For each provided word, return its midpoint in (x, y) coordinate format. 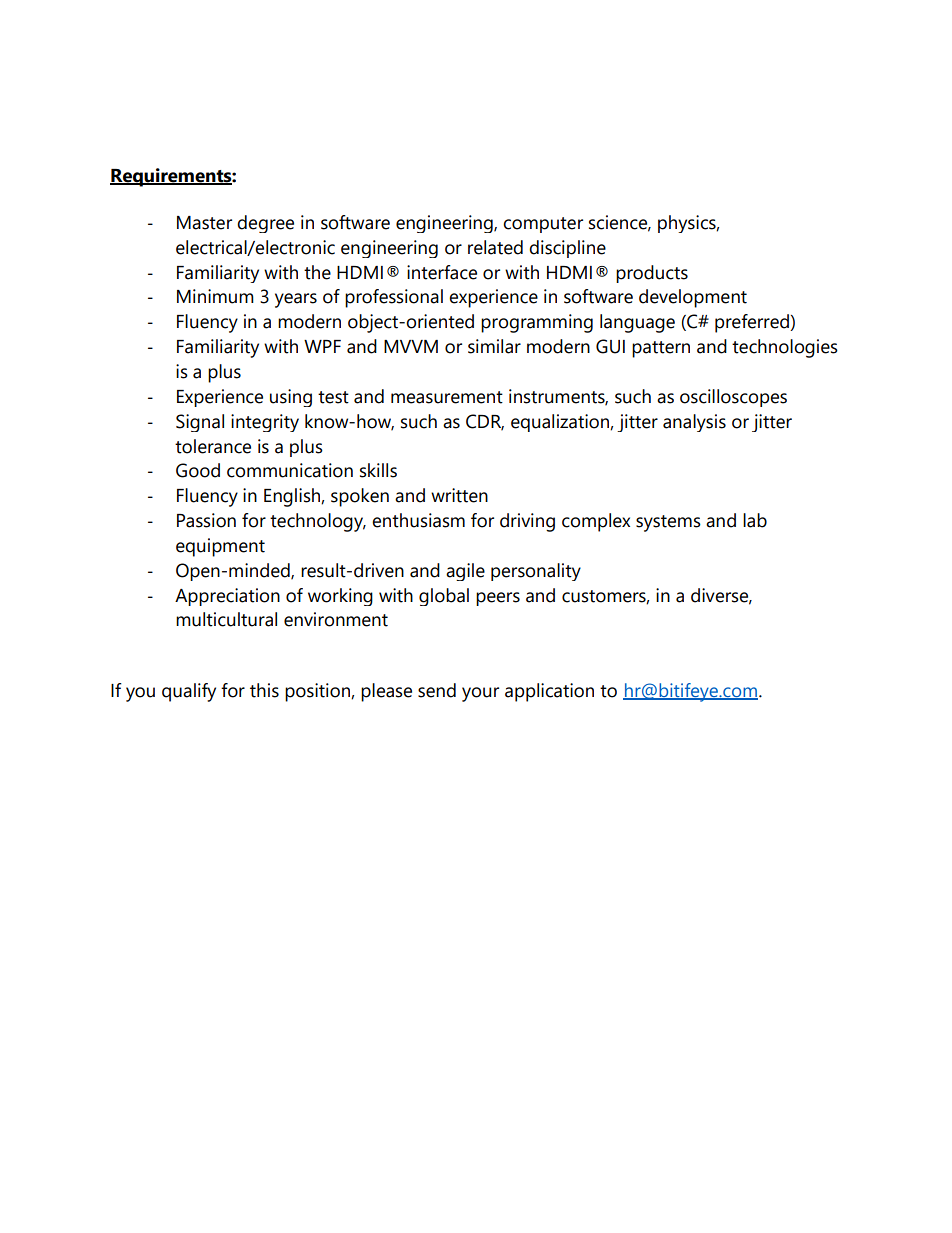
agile (465, 572)
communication (290, 470)
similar (494, 346)
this (264, 690)
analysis (694, 423)
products (652, 274)
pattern (661, 349)
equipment (220, 547)
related (495, 247)
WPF (322, 346)
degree (265, 224)
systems (668, 523)
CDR (485, 422)
